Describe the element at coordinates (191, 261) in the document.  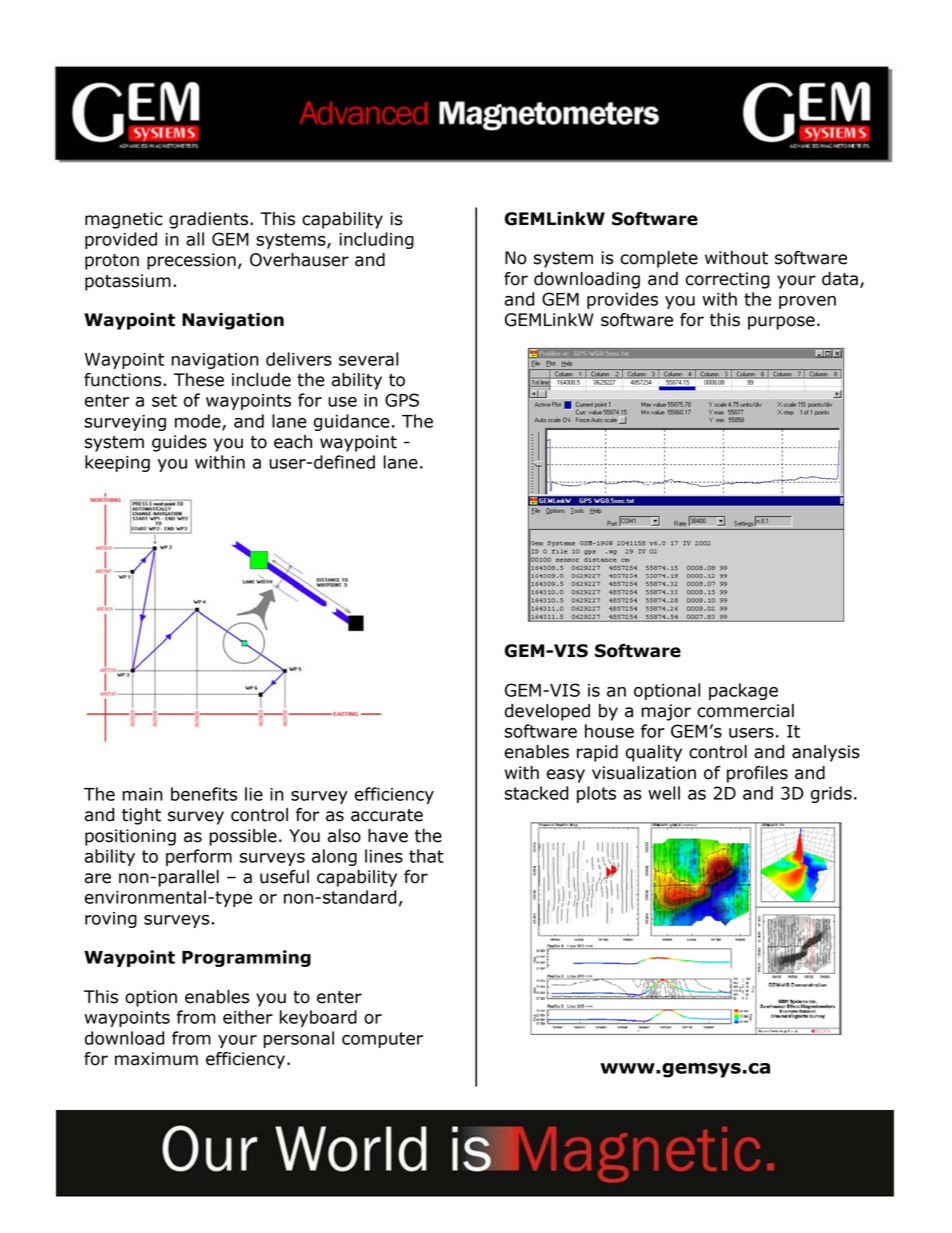
I see `precession` at that location.
